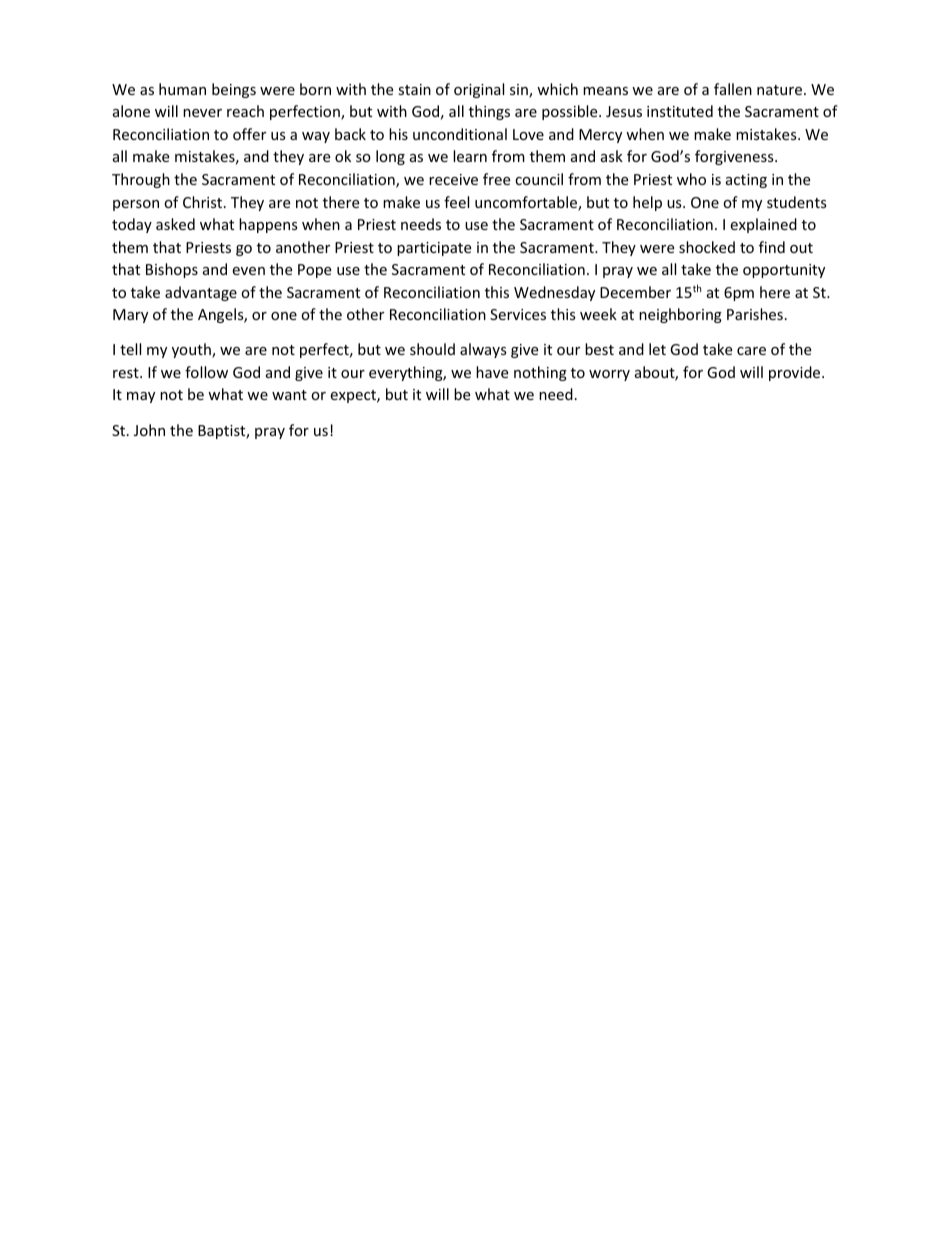  I want to click on fallen, so click(733, 89).
